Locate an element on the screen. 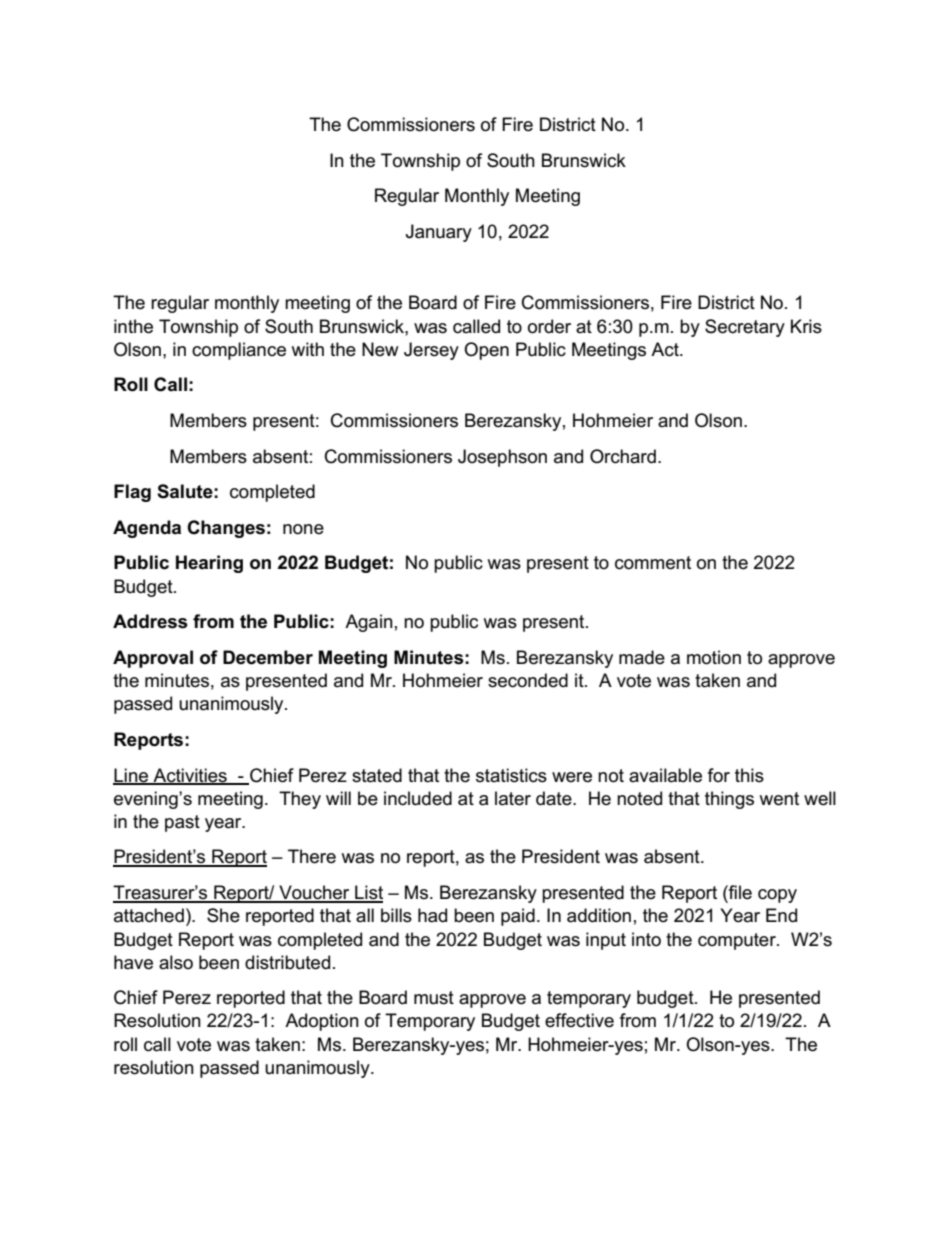 The image size is (952, 1233). Open is located at coordinates (486, 351).
